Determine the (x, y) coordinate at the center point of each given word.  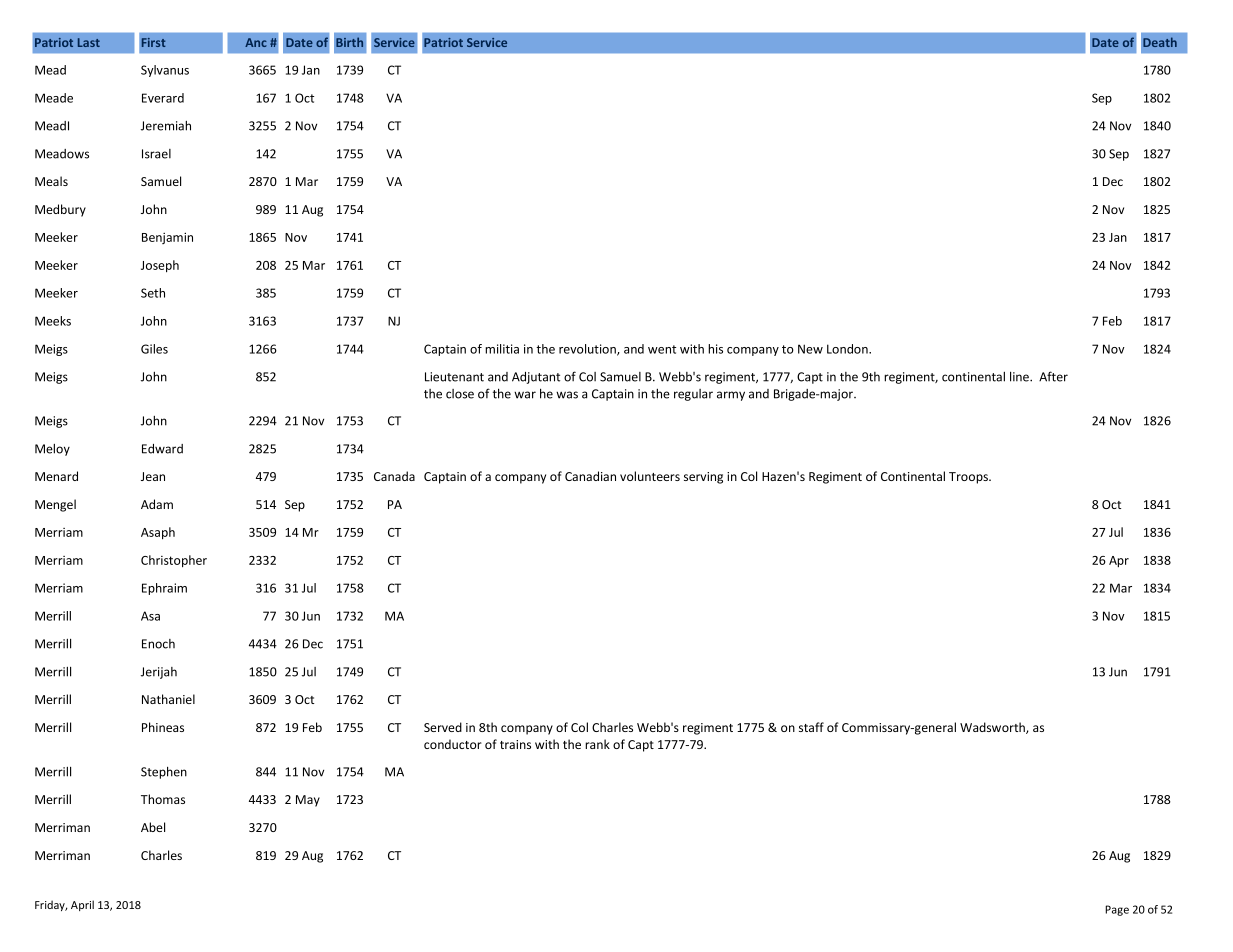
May (308, 801)
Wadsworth (993, 728)
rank (597, 744)
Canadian (590, 476)
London (848, 349)
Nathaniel (168, 699)
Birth (349, 42)
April (82, 905)
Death (1160, 42)
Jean (153, 476)
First (154, 42)
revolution (588, 350)
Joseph (160, 266)
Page (1117, 910)
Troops (969, 478)
